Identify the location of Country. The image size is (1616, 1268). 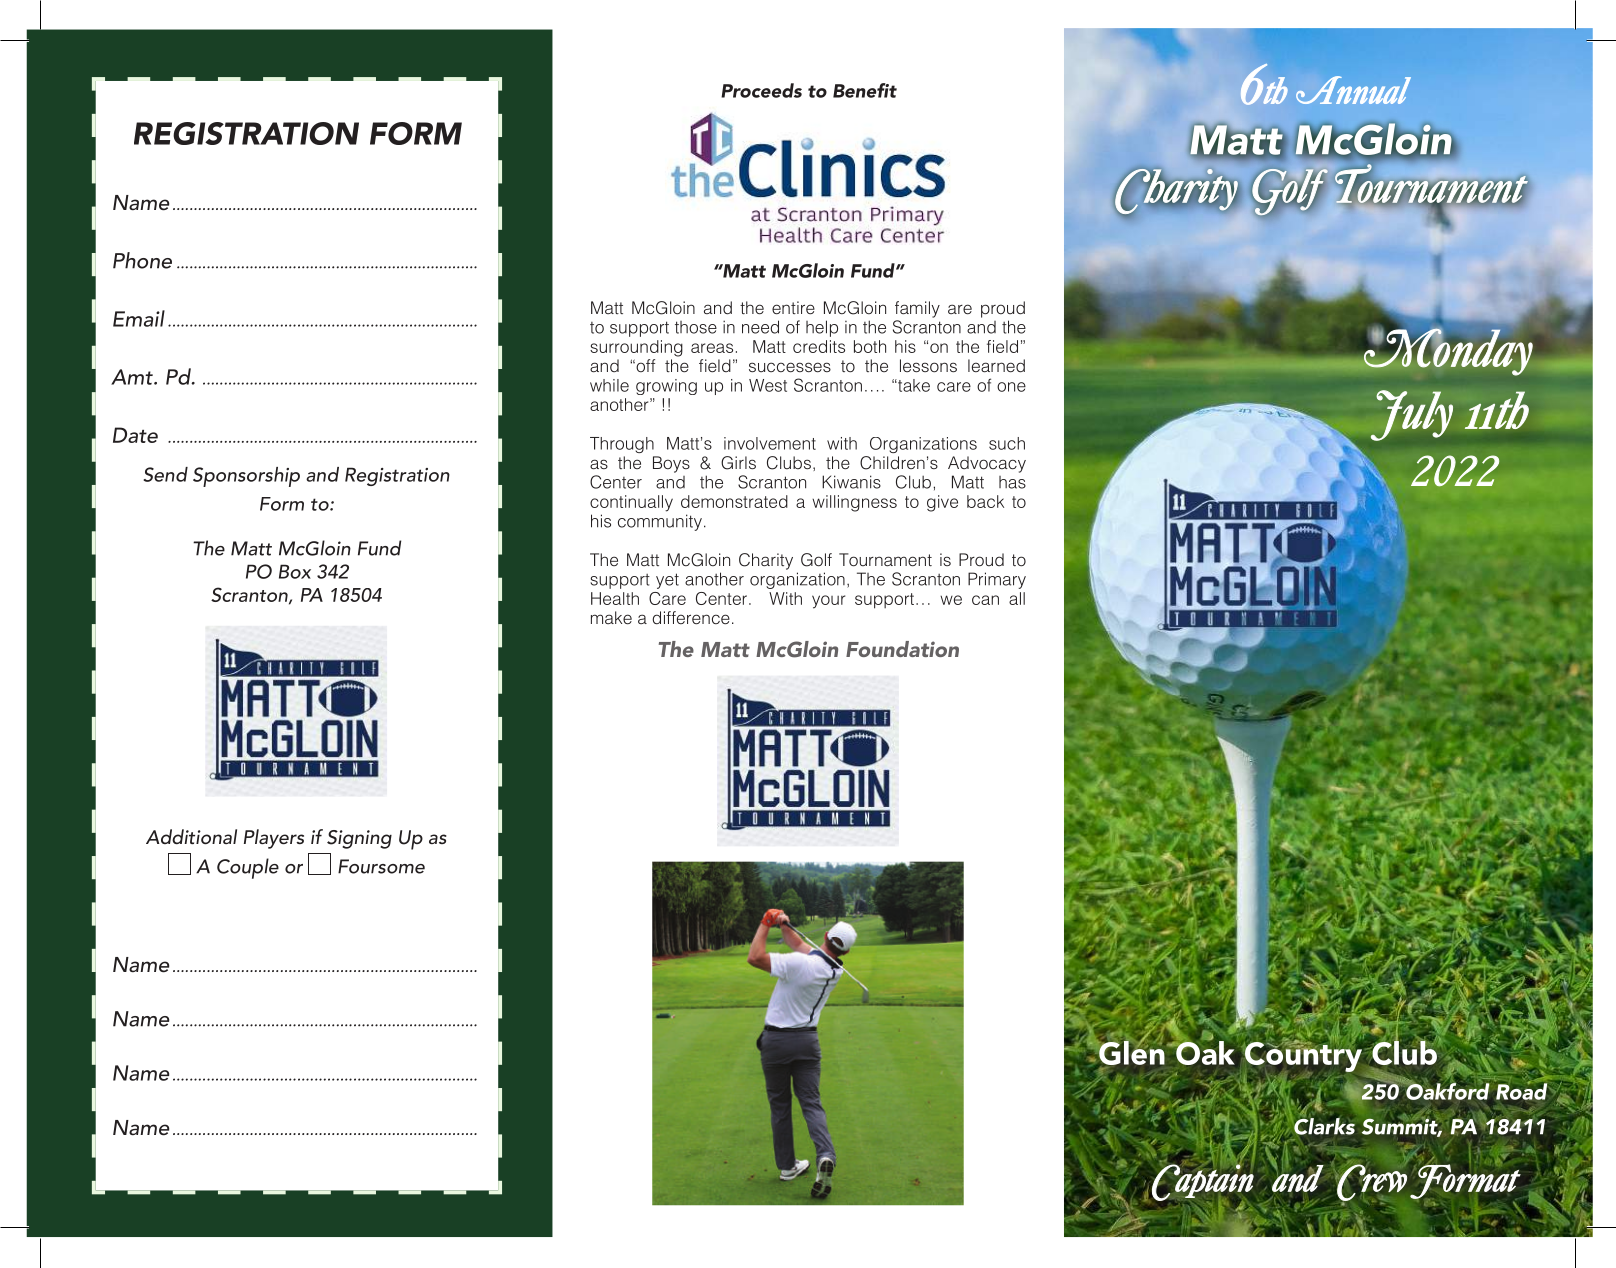
(1303, 1056).
